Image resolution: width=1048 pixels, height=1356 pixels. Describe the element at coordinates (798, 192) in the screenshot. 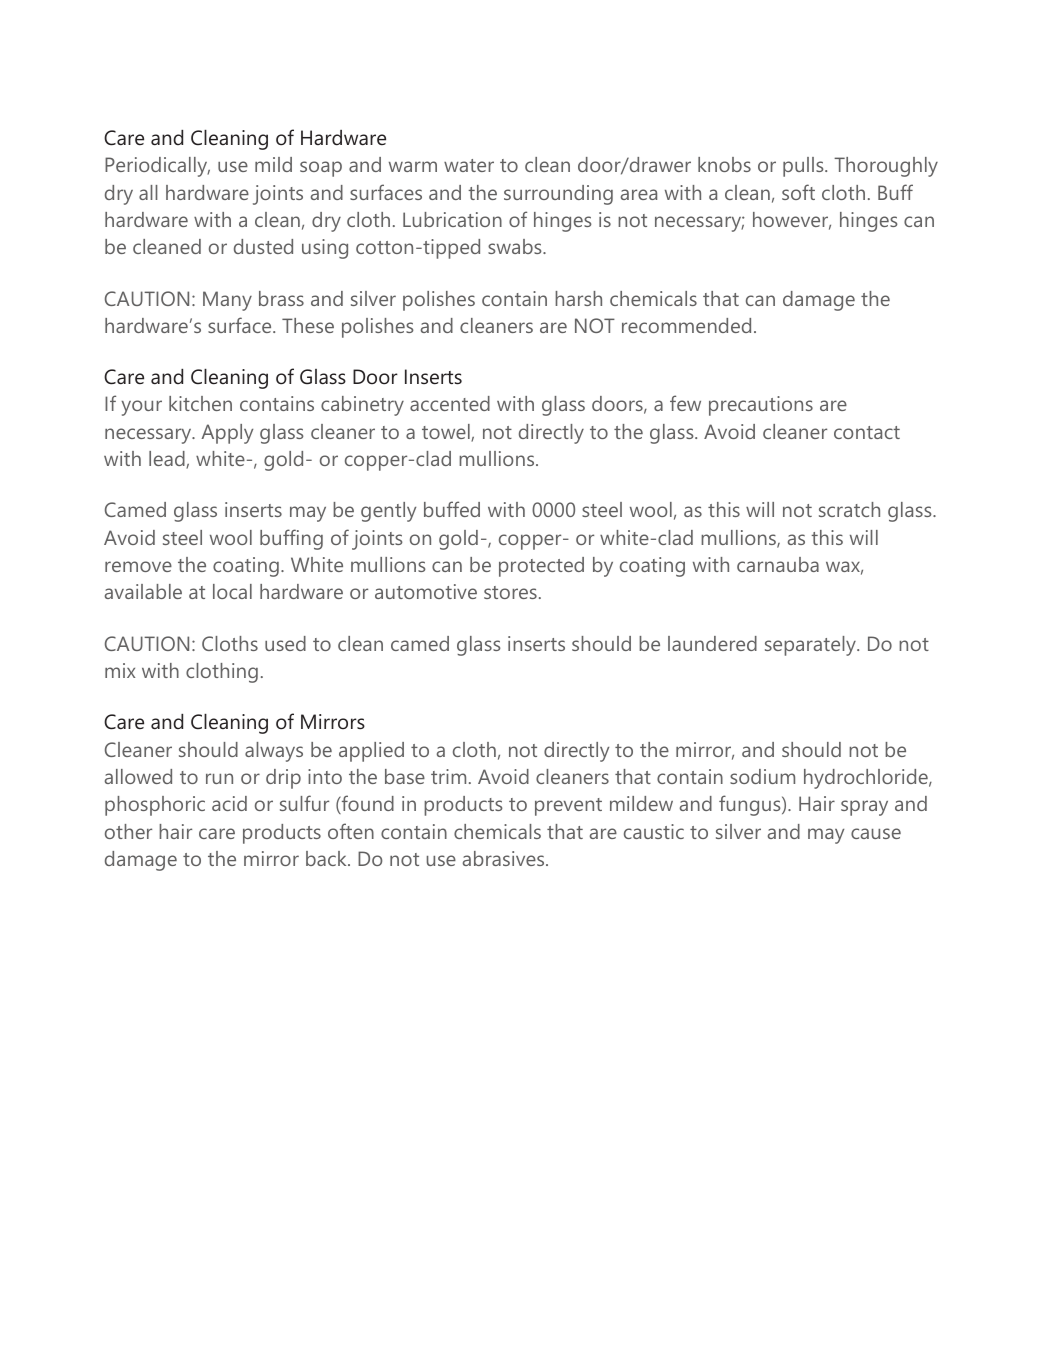

I see `soft` at that location.
